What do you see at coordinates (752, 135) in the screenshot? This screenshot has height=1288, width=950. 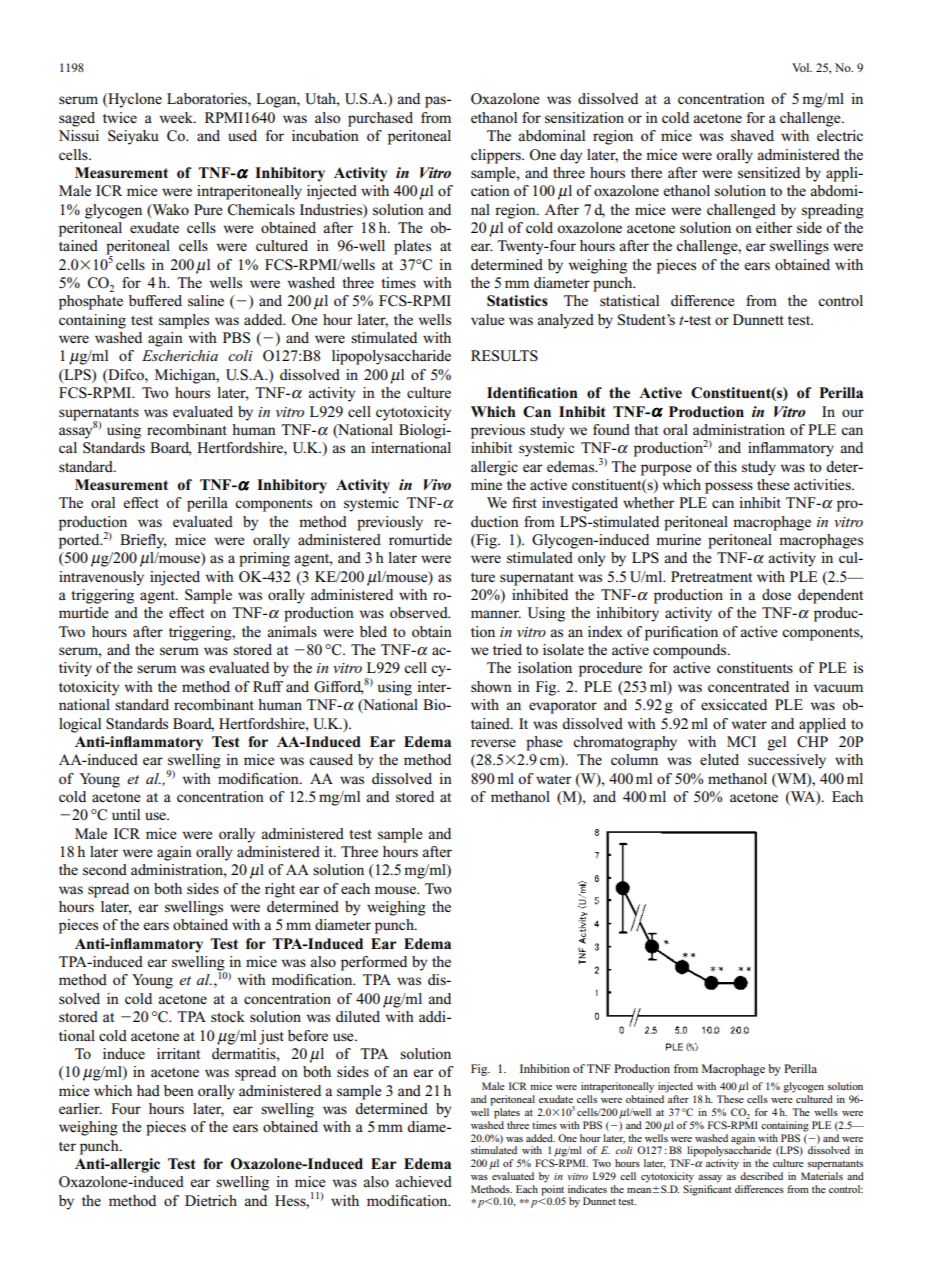 I see `shaved` at bounding box center [752, 135].
